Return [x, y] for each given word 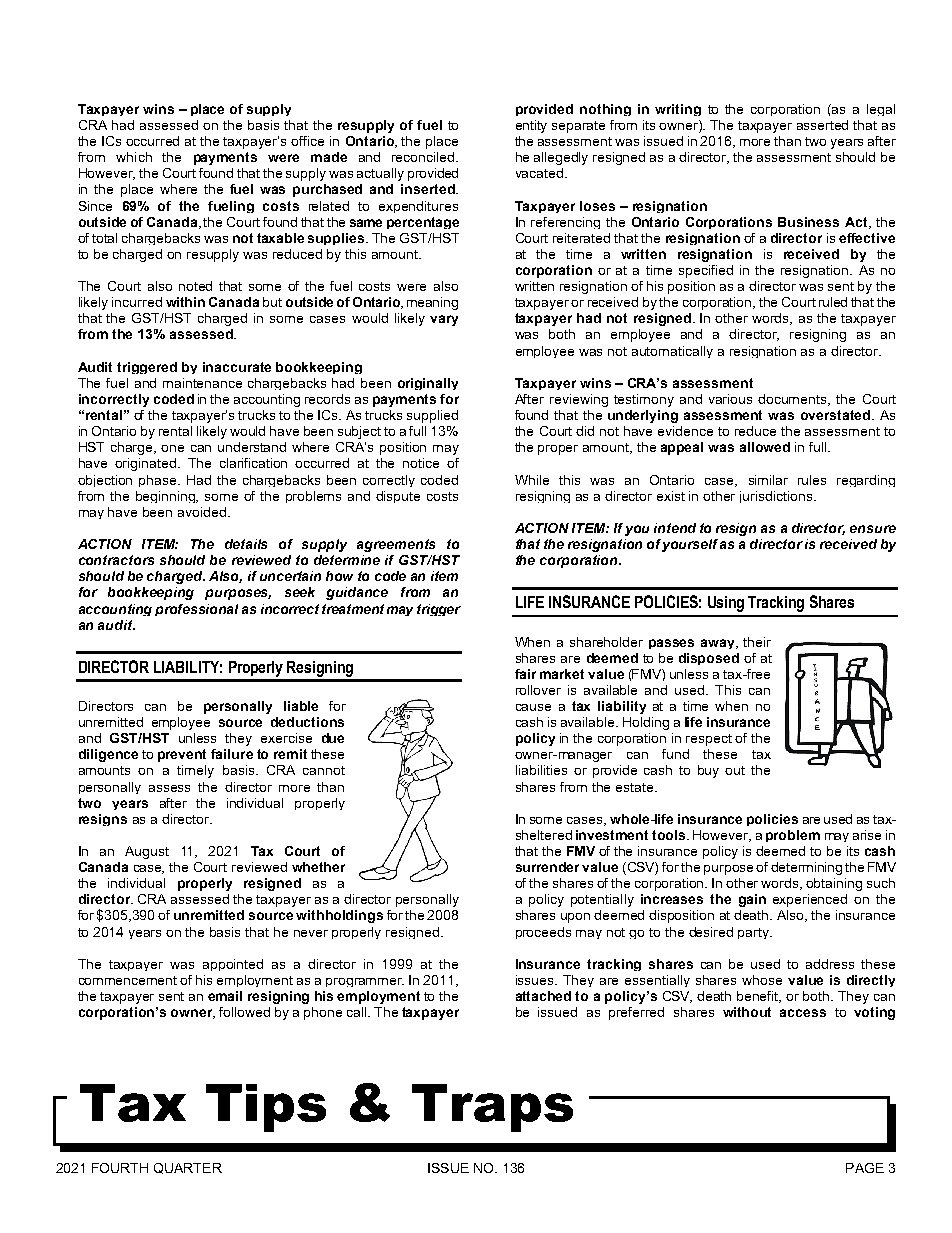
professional [196, 610]
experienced [810, 900]
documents [794, 400]
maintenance [202, 383]
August [147, 852]
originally [428, 384]
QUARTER [188, 1168]
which [134, 157]
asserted [822, 125]
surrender [547, 867]
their [757, 642]
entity [531, 126]
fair [525, 674]
